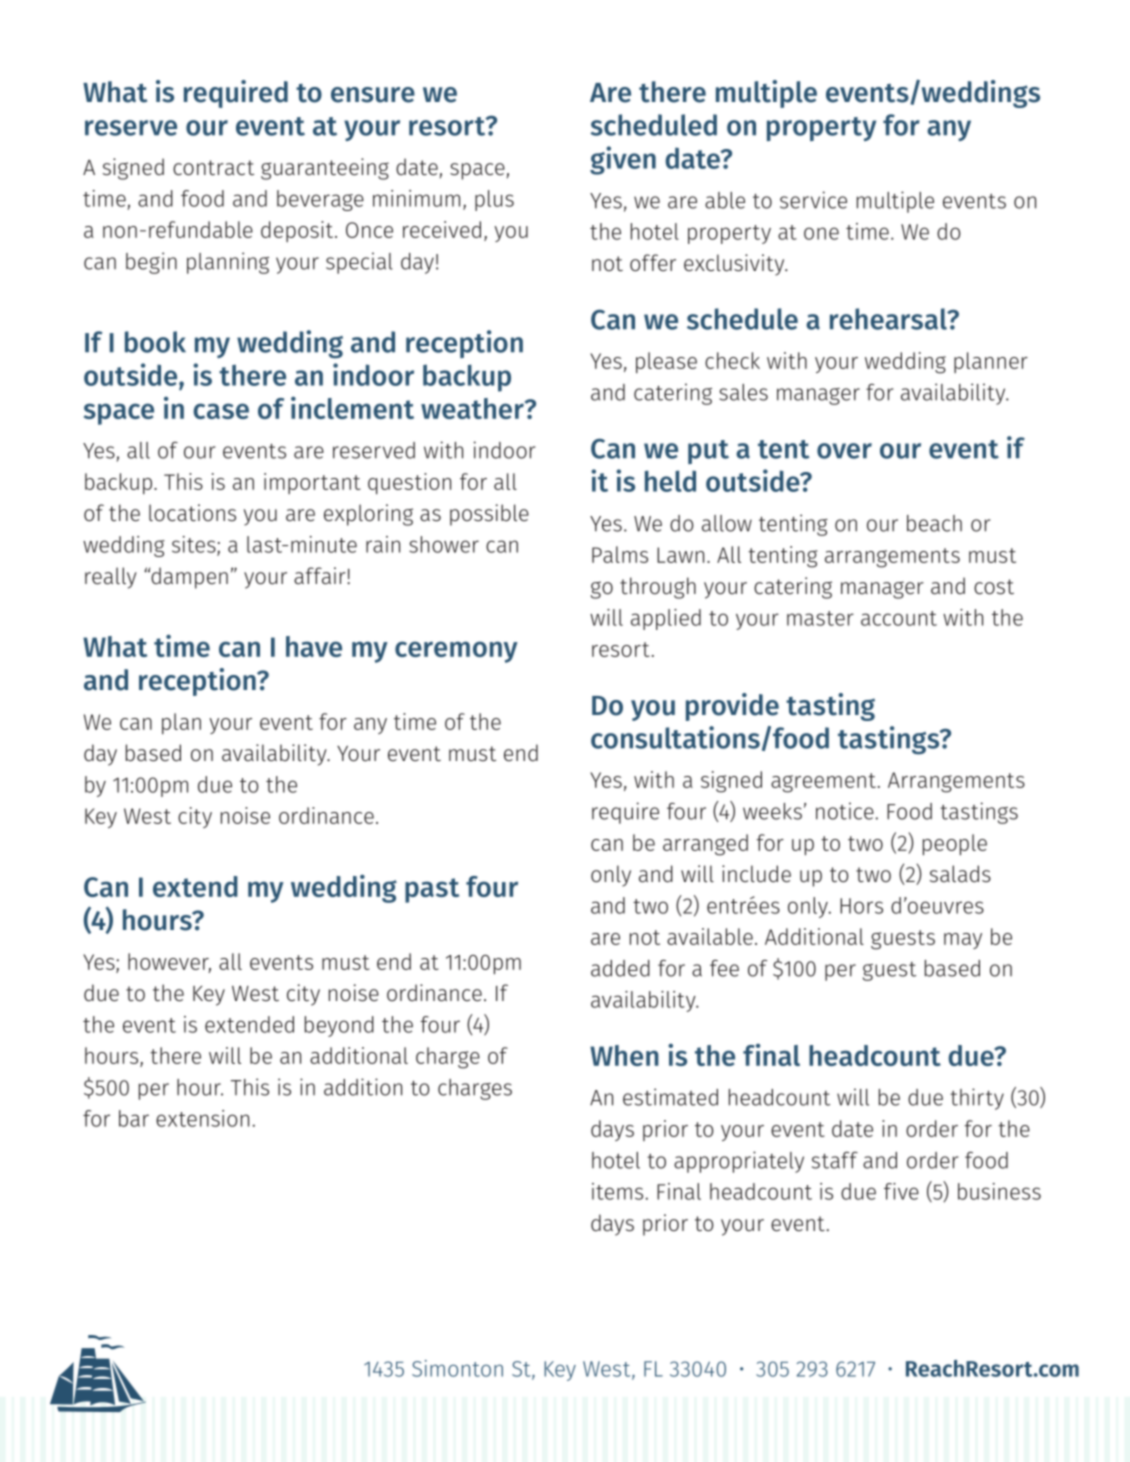 The image size is (1130, 1462). What do you see at coordinates (213, 168) in the screenshot?
I see `contract` at bounding box center [213, 168].
